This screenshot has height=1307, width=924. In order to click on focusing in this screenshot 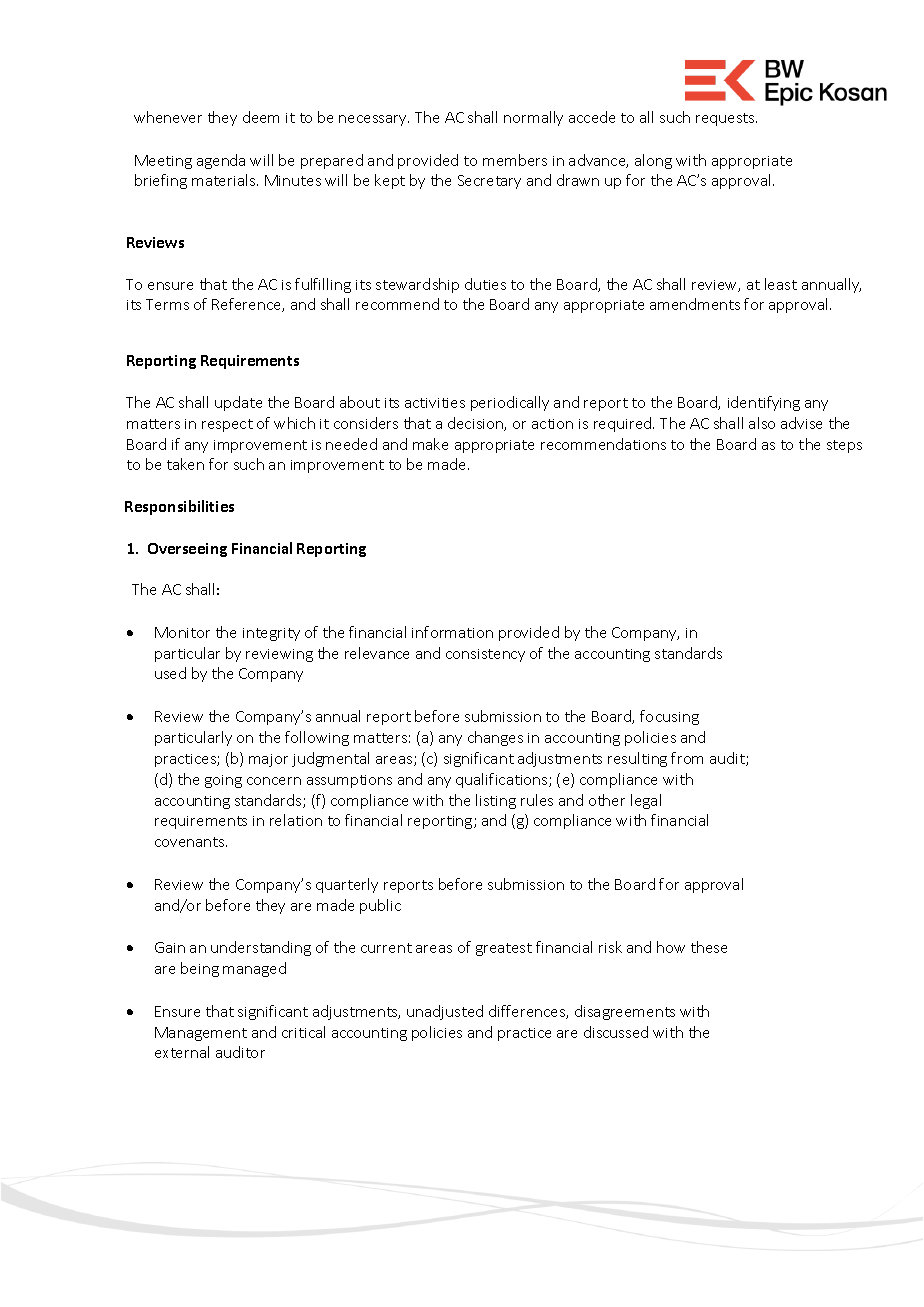, I will do `click(669, 717)`.
